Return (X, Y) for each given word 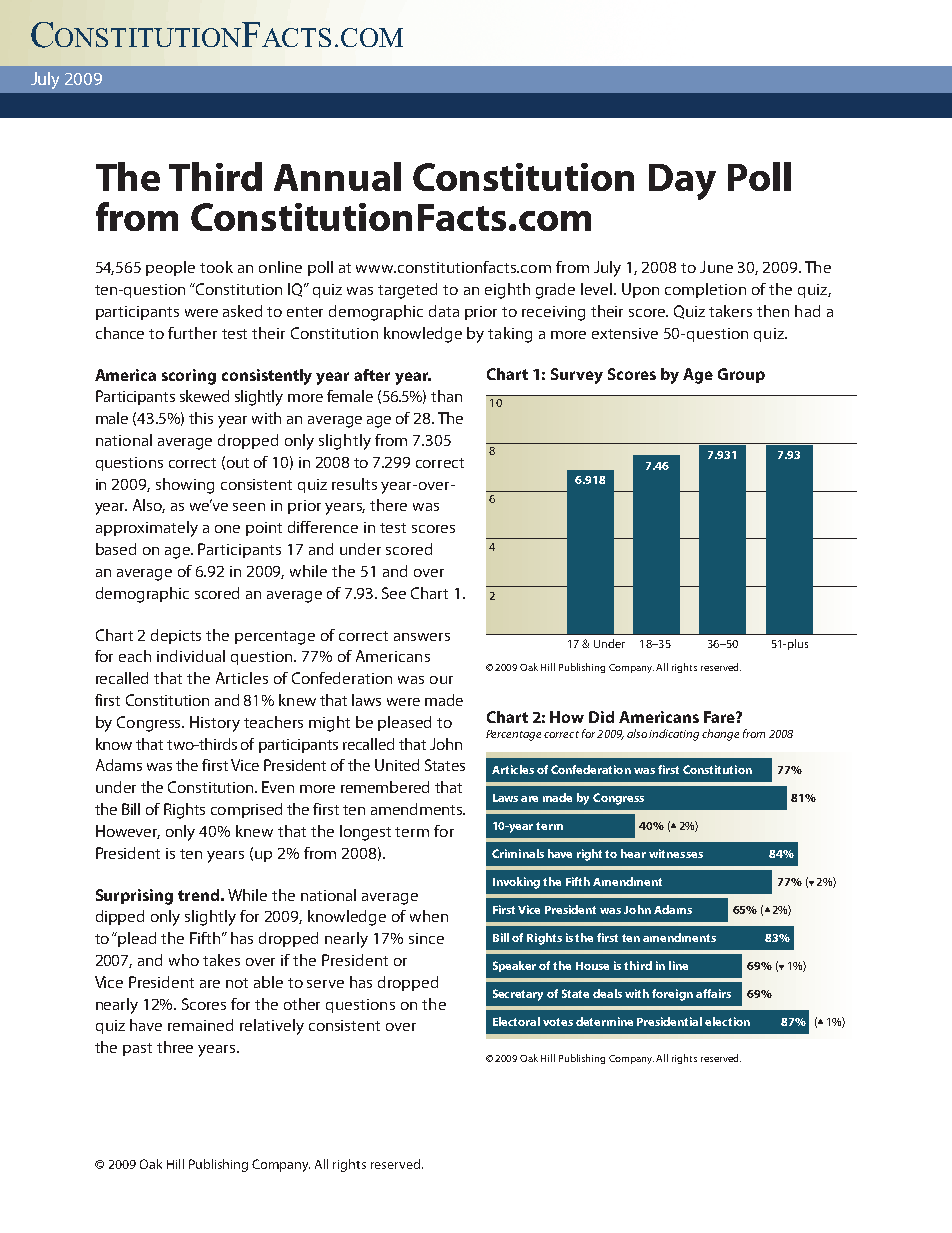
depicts (176, 636)
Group (741, 375)
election (727, 1021)
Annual (337, 176)
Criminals (518, 853)
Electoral (516, 1021)
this (201, 418)
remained (200, 1025)
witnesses (676, 853)
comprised (246, 810)
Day (682, 182)
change (720, 735)
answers (422, 637)
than (446, 396)
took (216, 267)
